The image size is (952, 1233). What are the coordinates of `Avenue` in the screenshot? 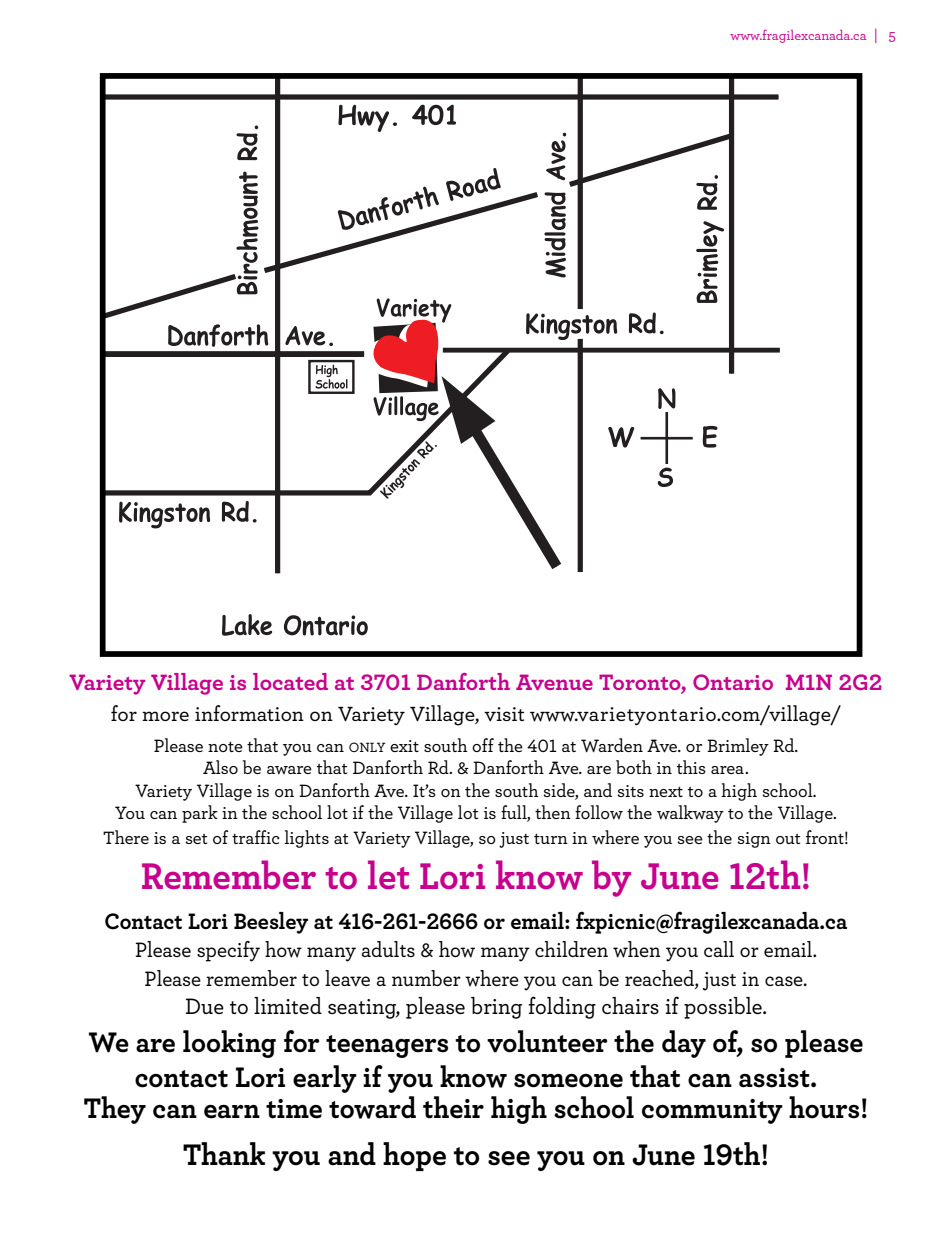 It's located at (554, 682).
